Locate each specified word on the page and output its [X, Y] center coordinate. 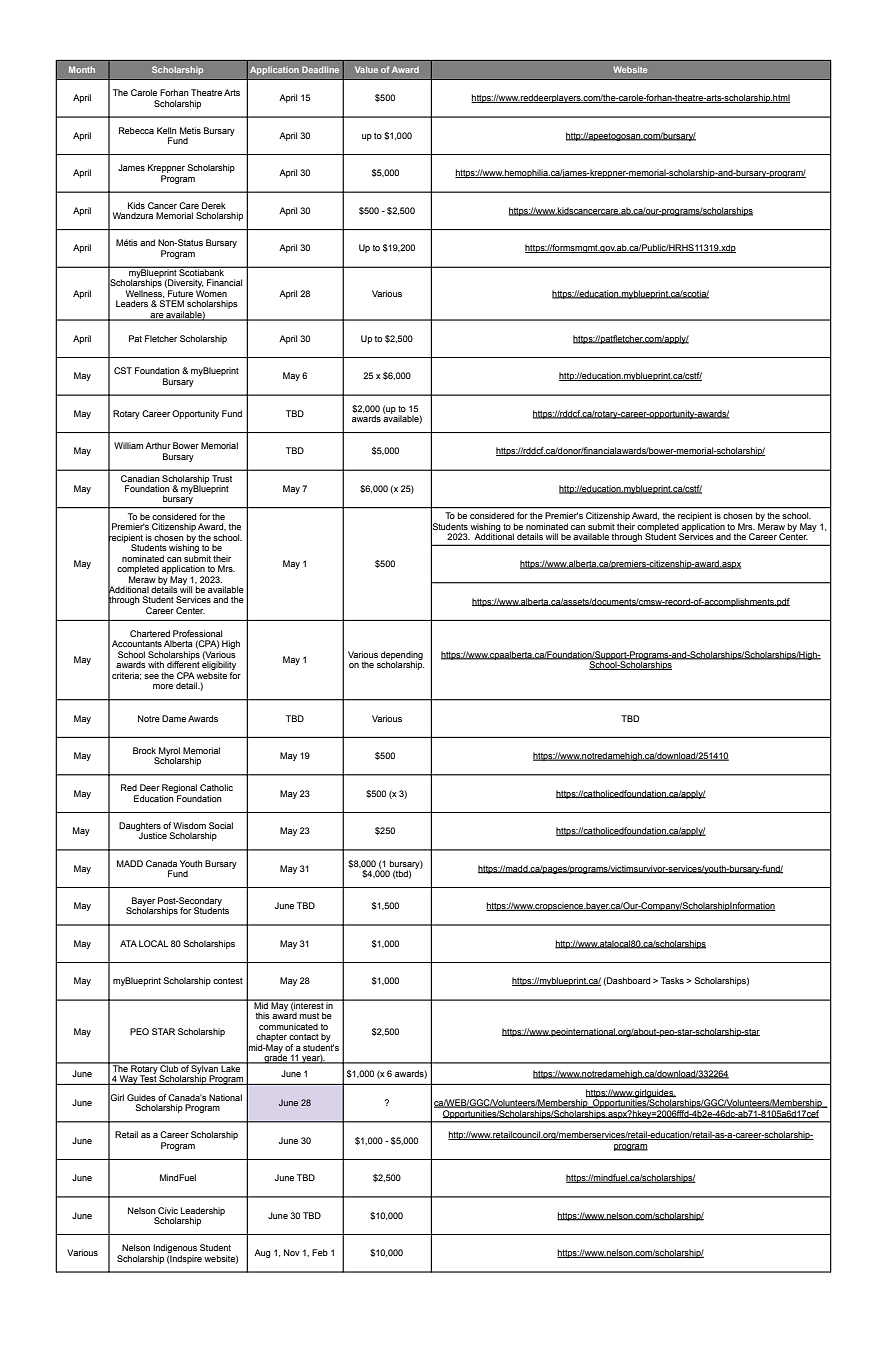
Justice [152, 834]
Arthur [158, 445]
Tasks [672, 980]
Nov [292, 1252]
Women [211, 293]
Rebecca [136, 130]
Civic [168, 1210]
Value [366, 69]
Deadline [320, 69]
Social [221, 825]
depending [402, 656]
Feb [320, 1252]
